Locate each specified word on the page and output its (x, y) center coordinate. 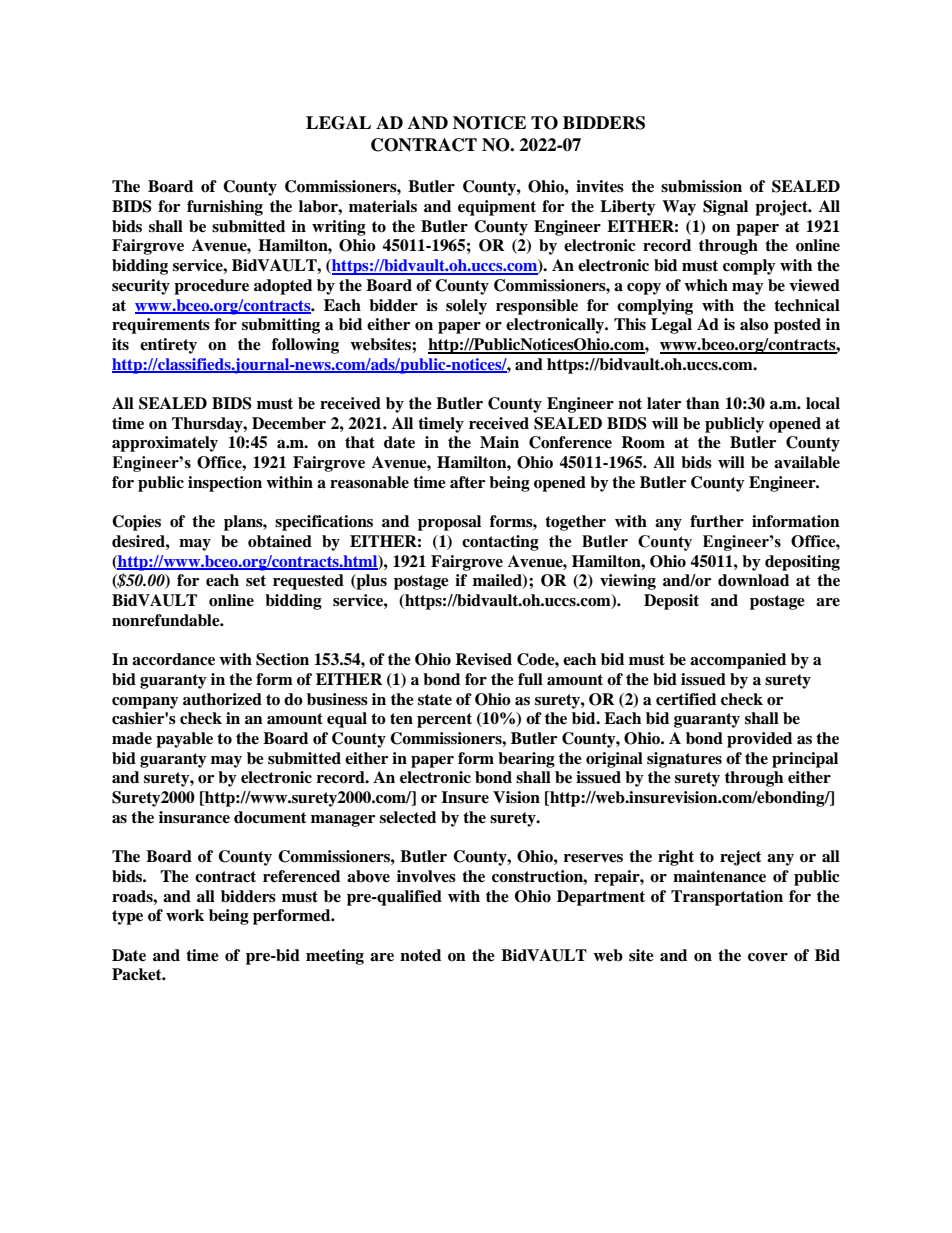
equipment (497, 208)
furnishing (225, 208)
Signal (725, 208)
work (185, 915)
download (753, 580)
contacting (500, 543)
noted (420, 955)
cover (768, 957)
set (256, 581)
